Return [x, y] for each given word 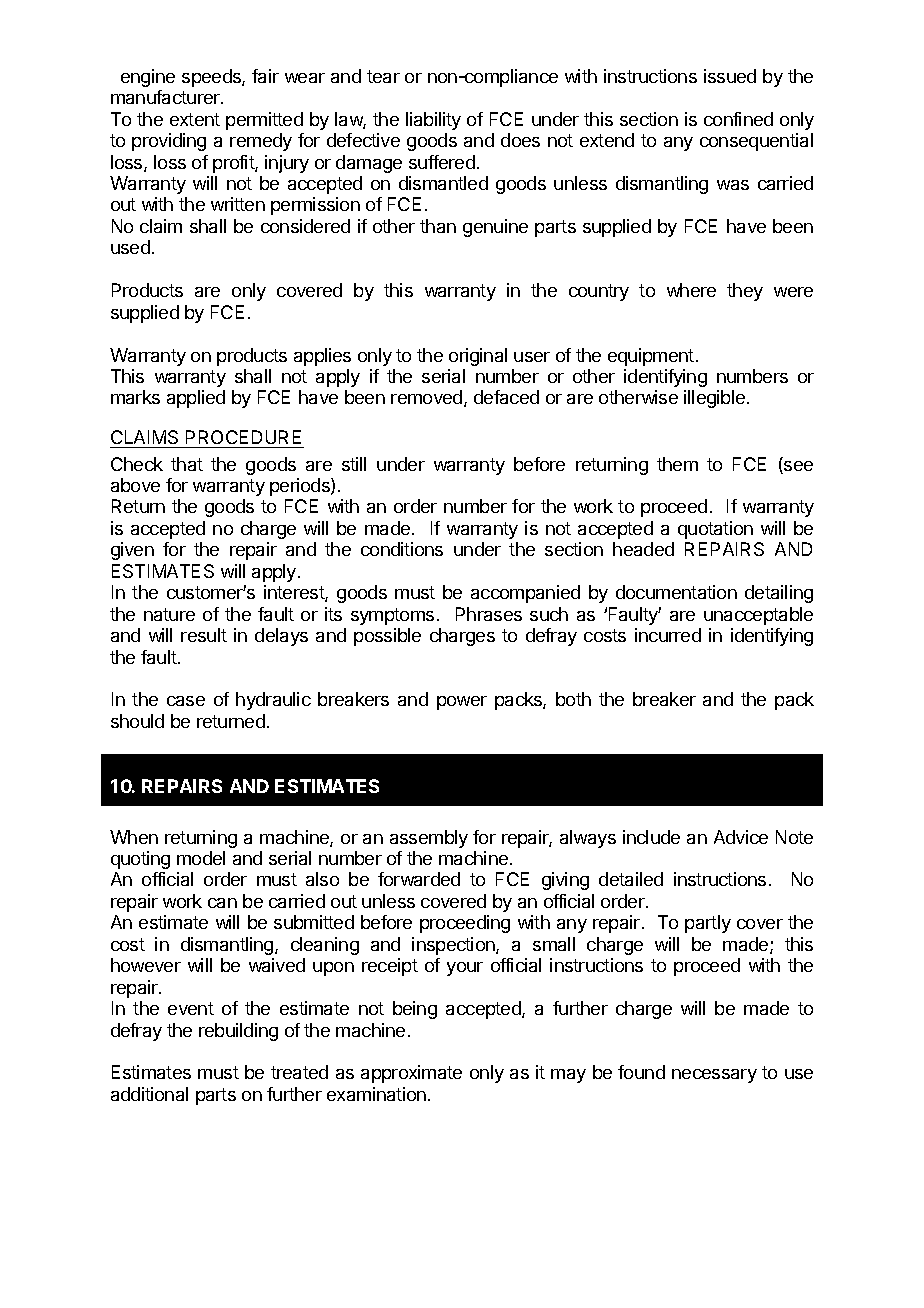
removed [428, 398]
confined [738, 119]
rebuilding [238, 1032]
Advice [741, 837]
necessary [714, 1076]
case [186, 701]
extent [195, 119]
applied [196, 399]
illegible [716, 399]
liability [433, 121]
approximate [411, 1074]
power [462, 703]
